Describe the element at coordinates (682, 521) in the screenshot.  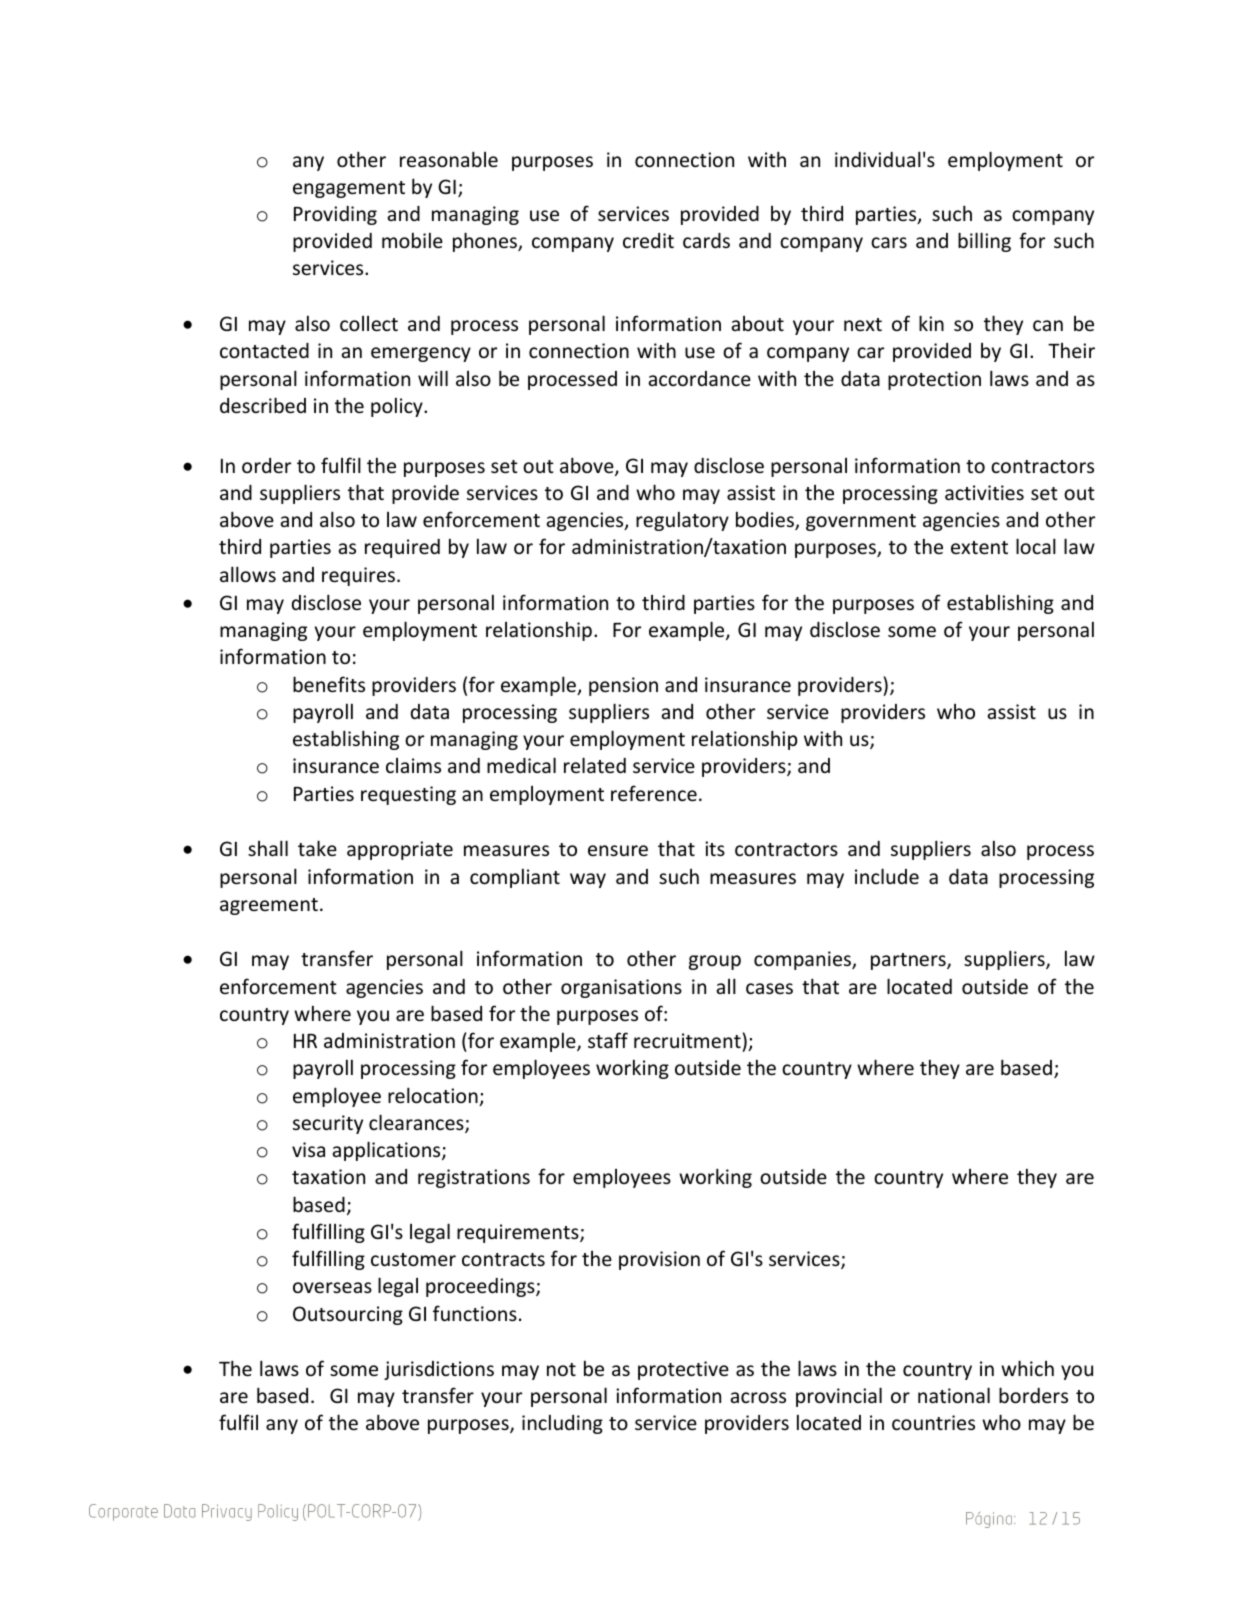
I see `regulatory` at that location.
